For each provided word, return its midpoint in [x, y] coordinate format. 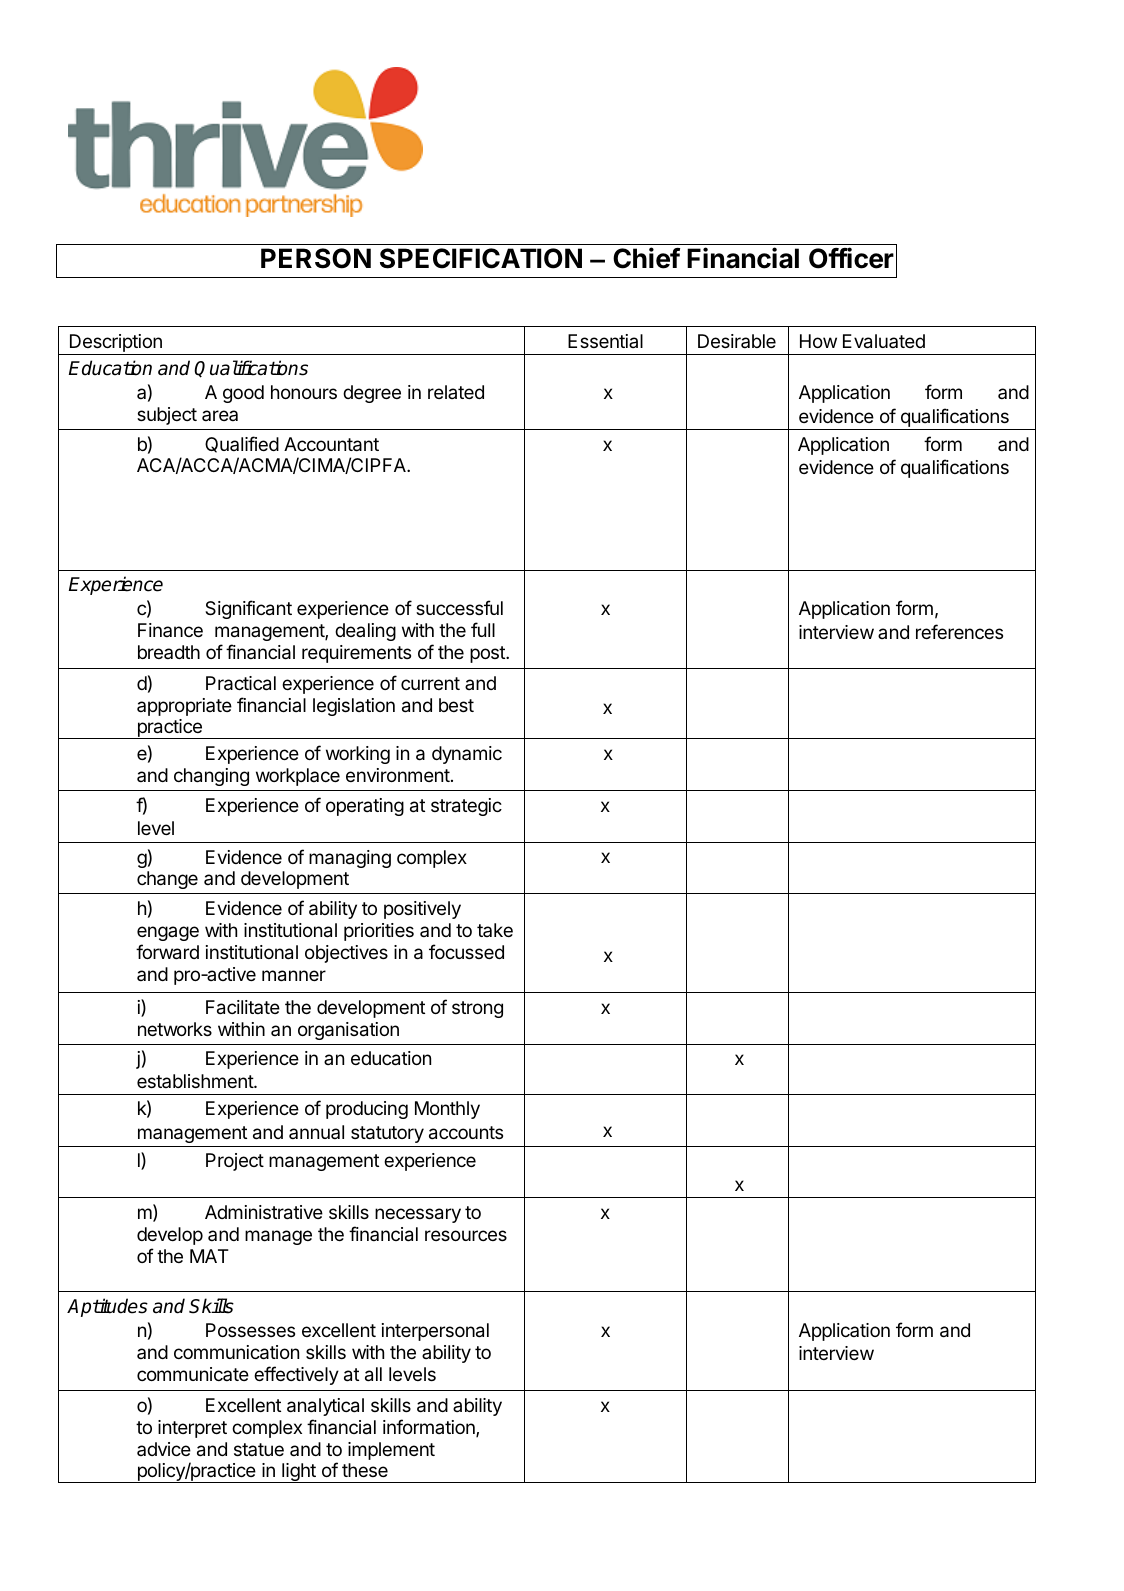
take [495, 930]
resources [466, 1235]
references [959, 631]
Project [235, 1162]
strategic [466, 807]
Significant [248, 609]
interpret [192, 1429]
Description [116, 343]
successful [459, 607]
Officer [851, 258]
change [167, 880]
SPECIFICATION [481, 258]
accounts [466, 1133]
